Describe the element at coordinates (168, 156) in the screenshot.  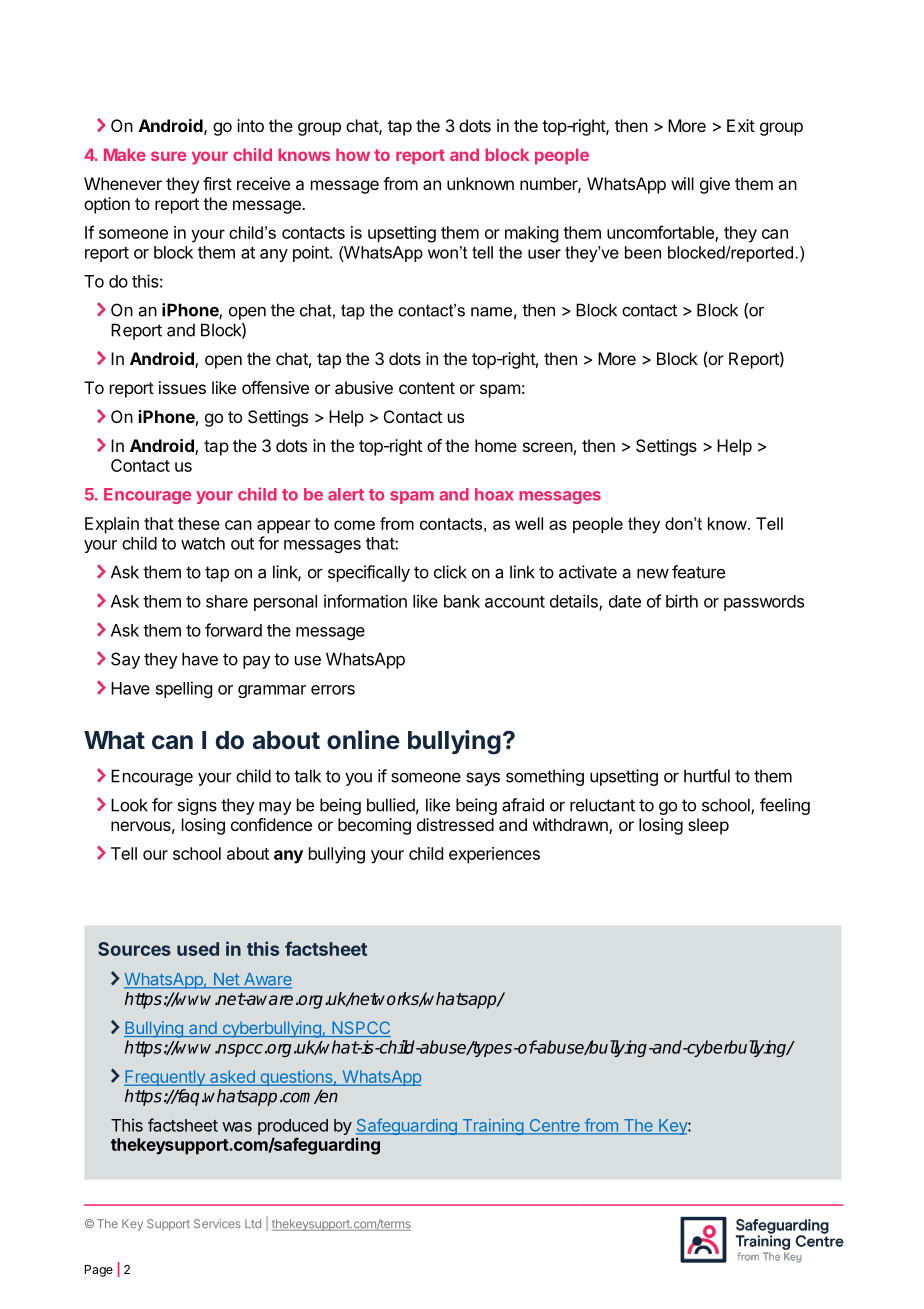
I see `sure` at that location.
